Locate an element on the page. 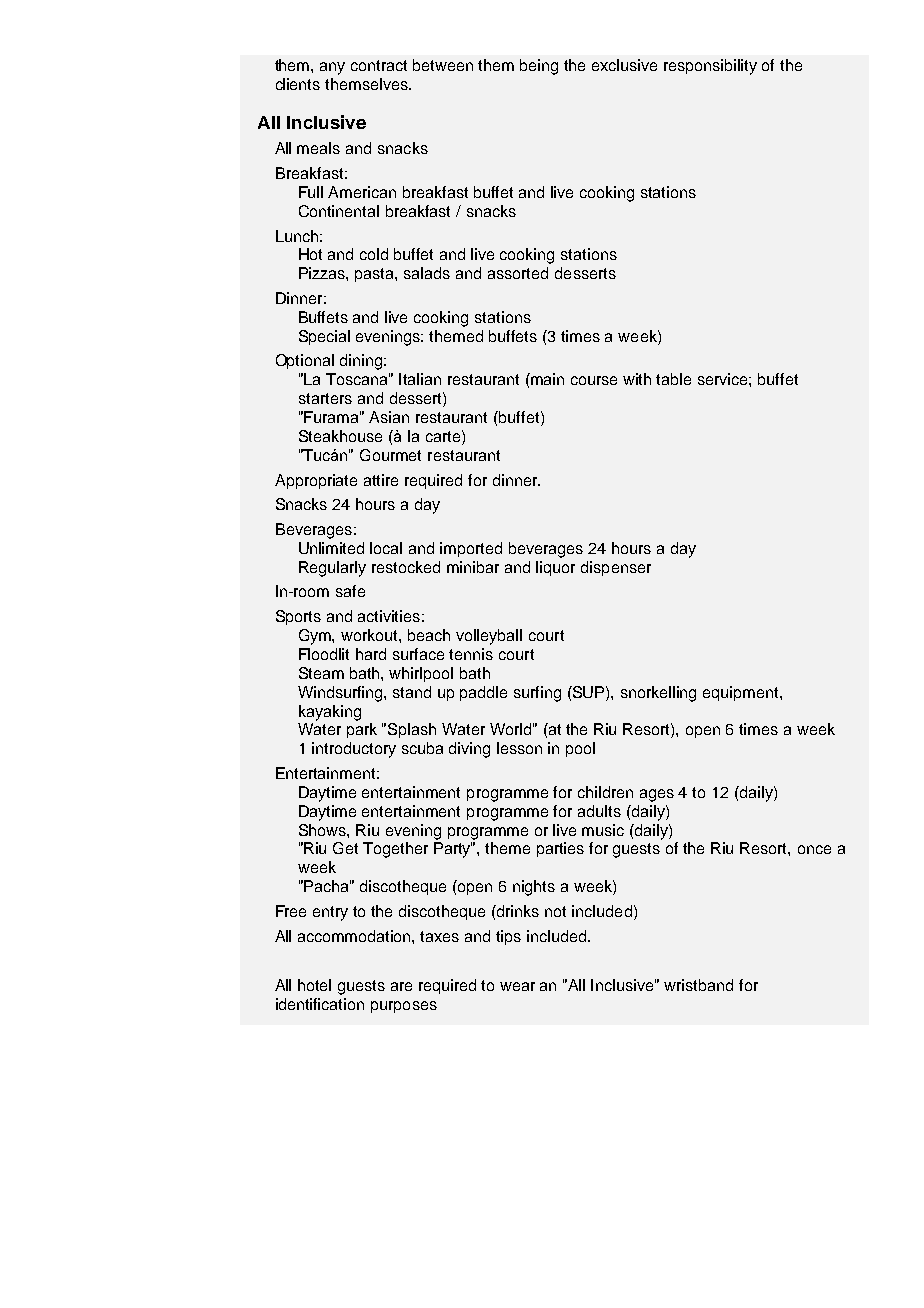 The width and height of the page is (924, 1308). table is located at coordinates (673, 379).
